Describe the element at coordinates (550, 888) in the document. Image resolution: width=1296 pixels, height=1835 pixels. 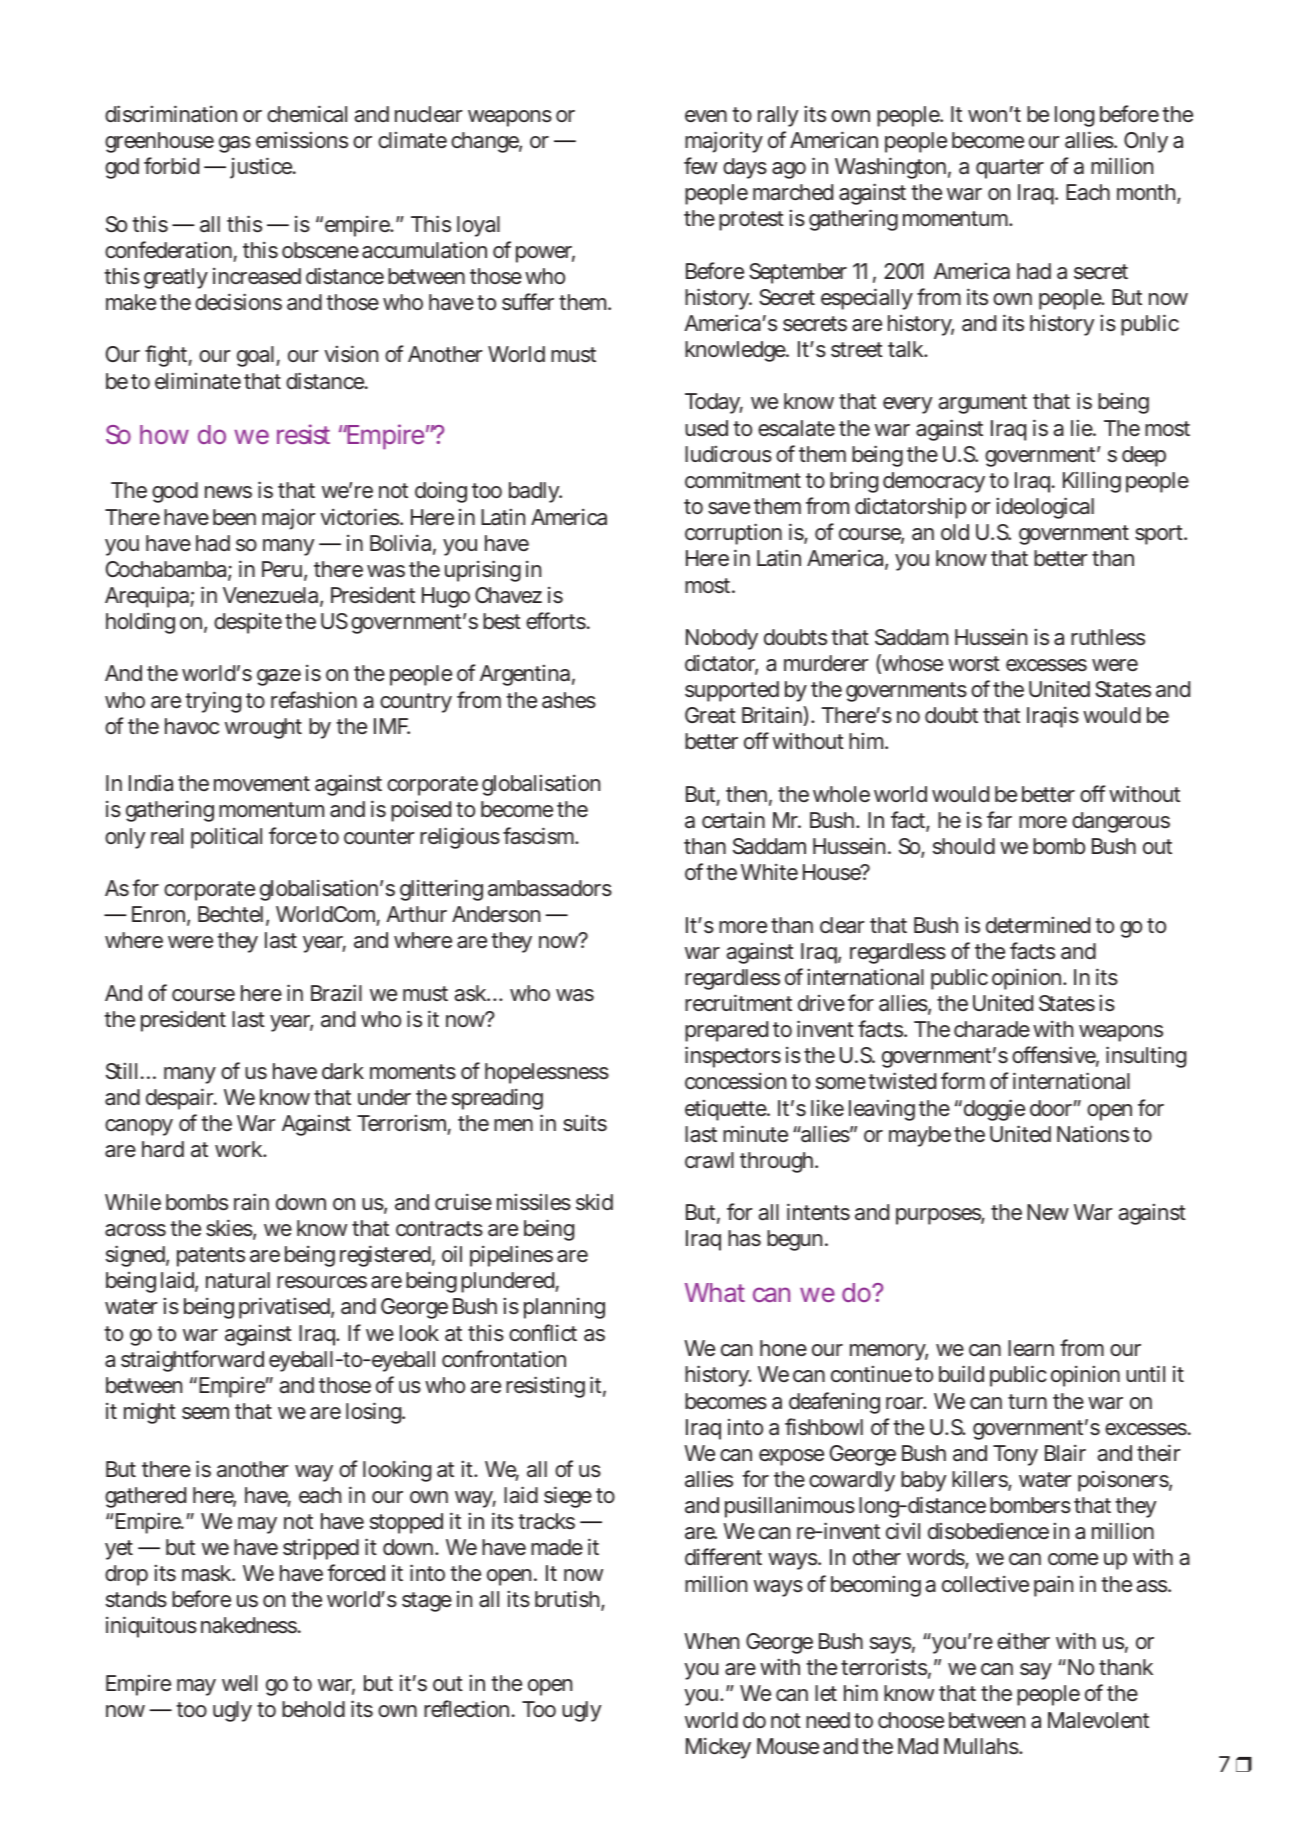
I see `ambassadors` at that location.
